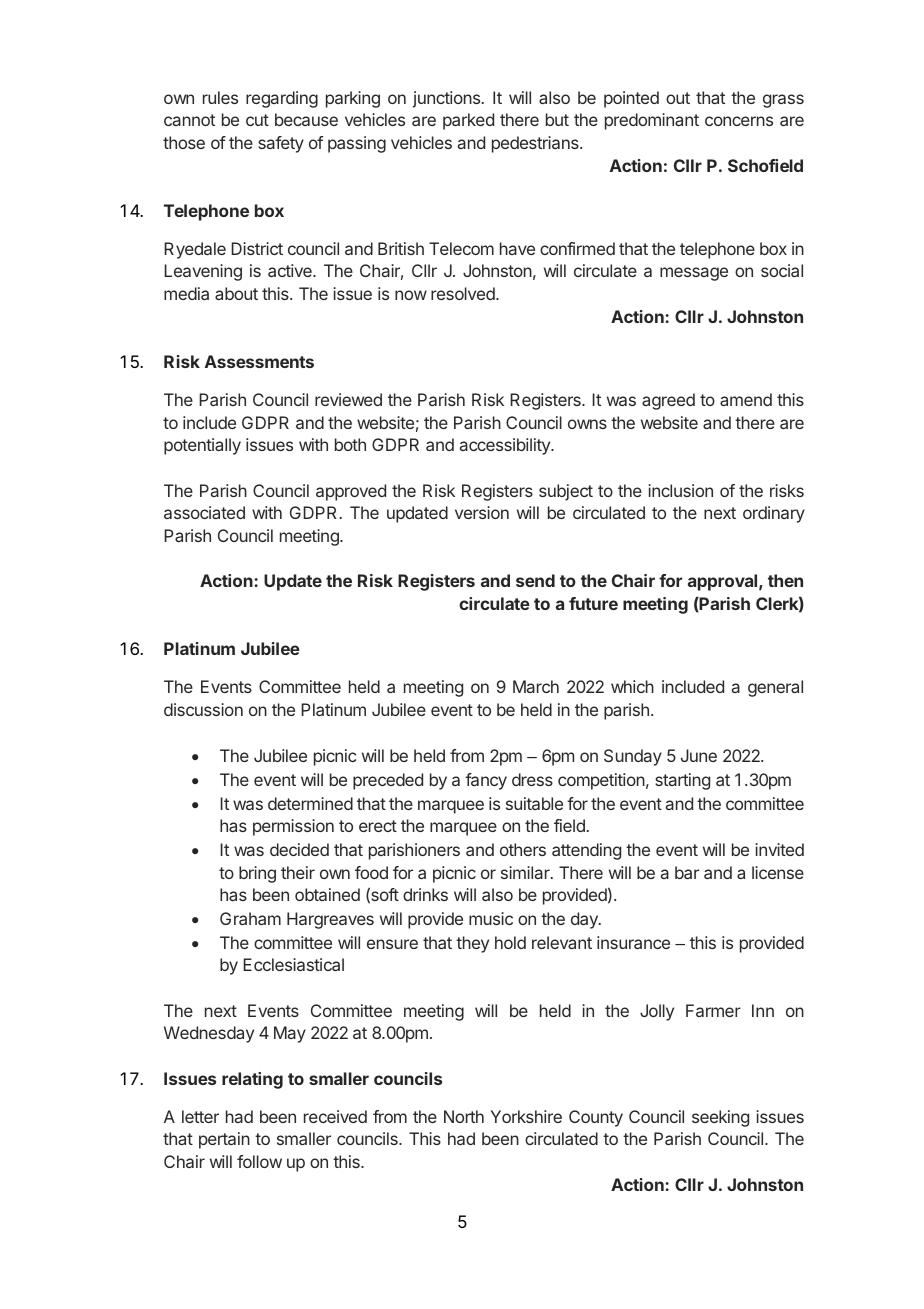 This screenshot has width=924, height=1309. I want to click on concerns, so click(739, 121).
